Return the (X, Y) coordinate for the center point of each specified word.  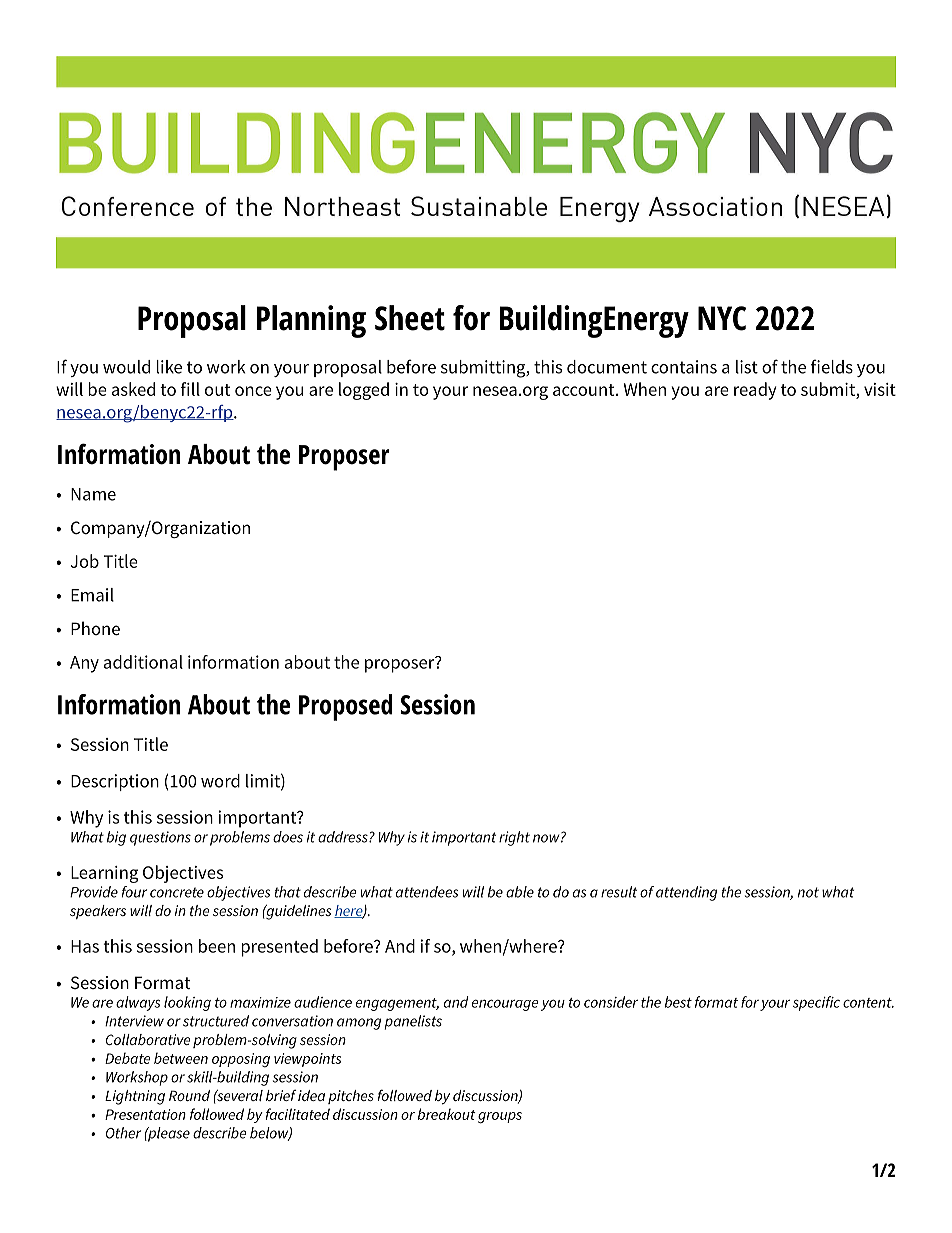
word (220, 781)
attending (686, 893)
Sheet (410, 318)
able (520, 892)
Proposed (345, 707)
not (808, 892)
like (169, 367)
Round (189, 1095)
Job (85, 561)
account (585, 390)
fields (832, 366)
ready (755, 391)
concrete (177, 892)
